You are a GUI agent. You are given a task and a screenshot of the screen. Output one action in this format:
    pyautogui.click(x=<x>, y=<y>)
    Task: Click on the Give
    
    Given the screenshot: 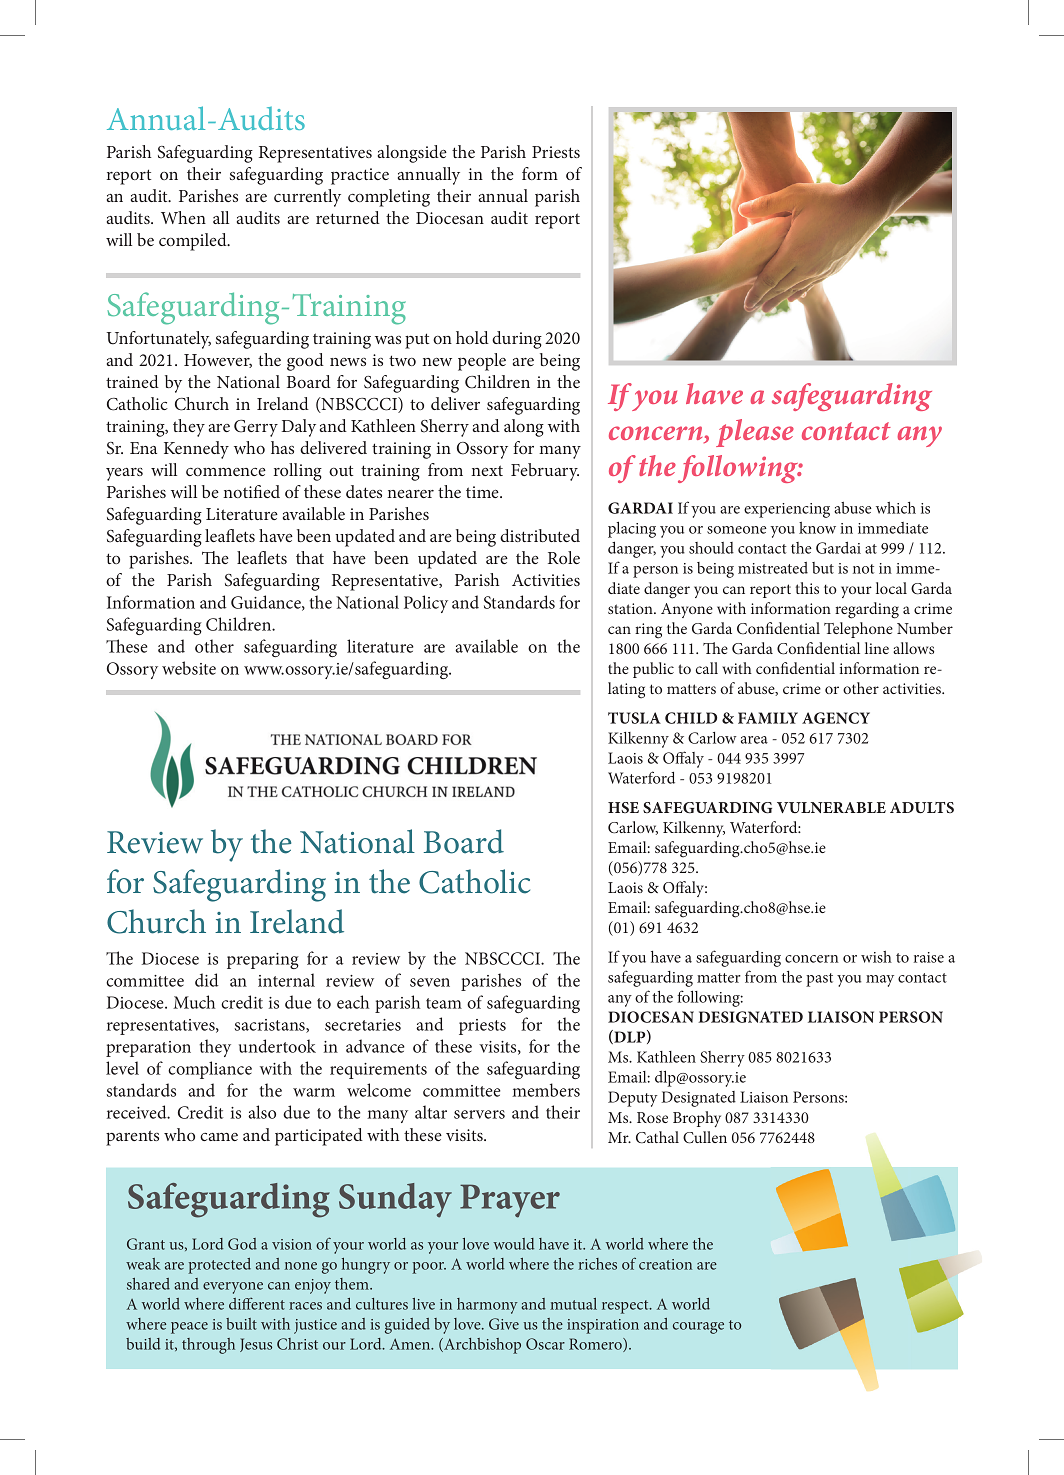 What is the action you would take?
    pyautogui.click(x=504, y=1324)
